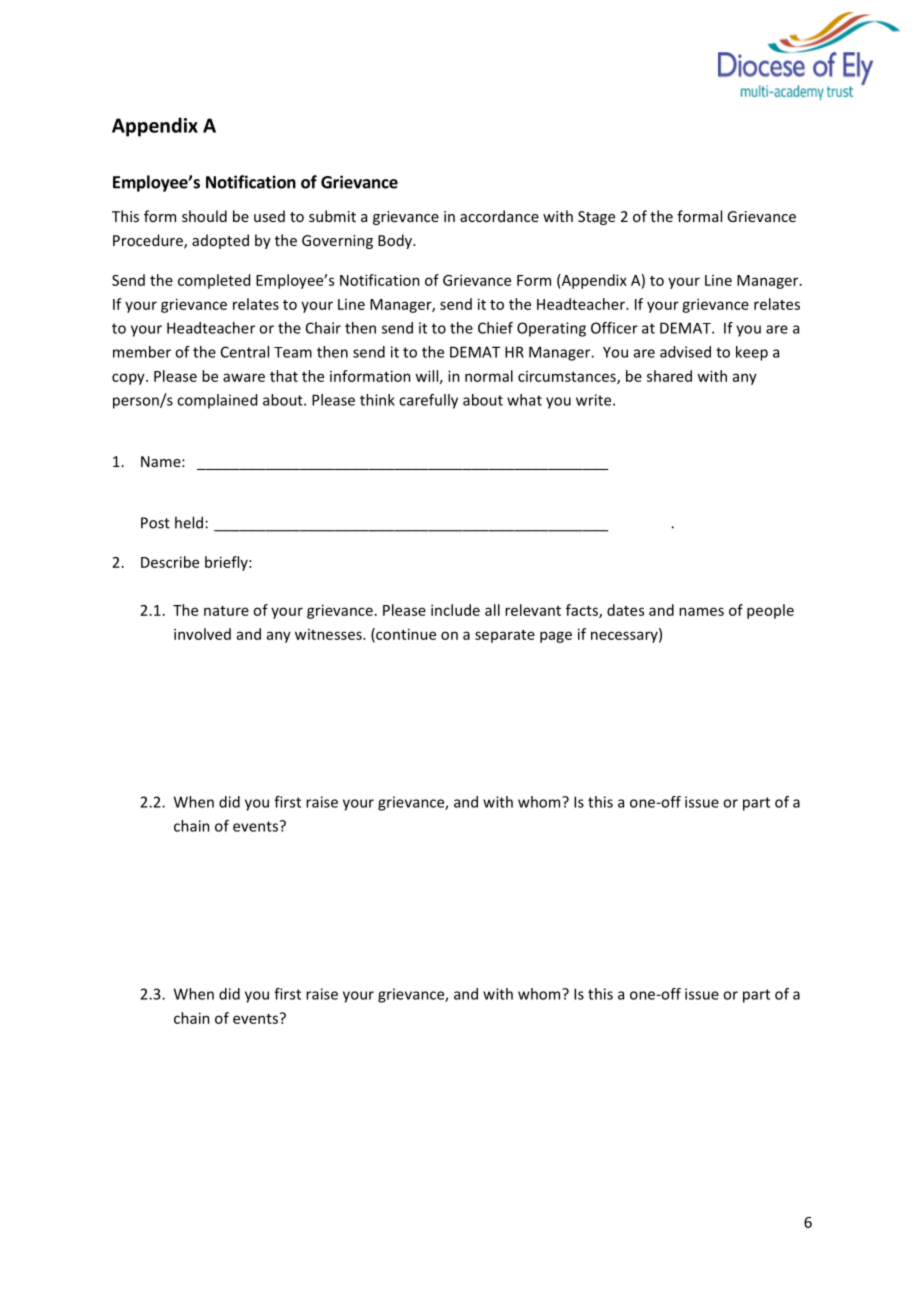 The height and width of the screenshot is (1308, 924). Describe the element at coordinates (596, 218) in the screenshot. I see `Stage` at that location.
